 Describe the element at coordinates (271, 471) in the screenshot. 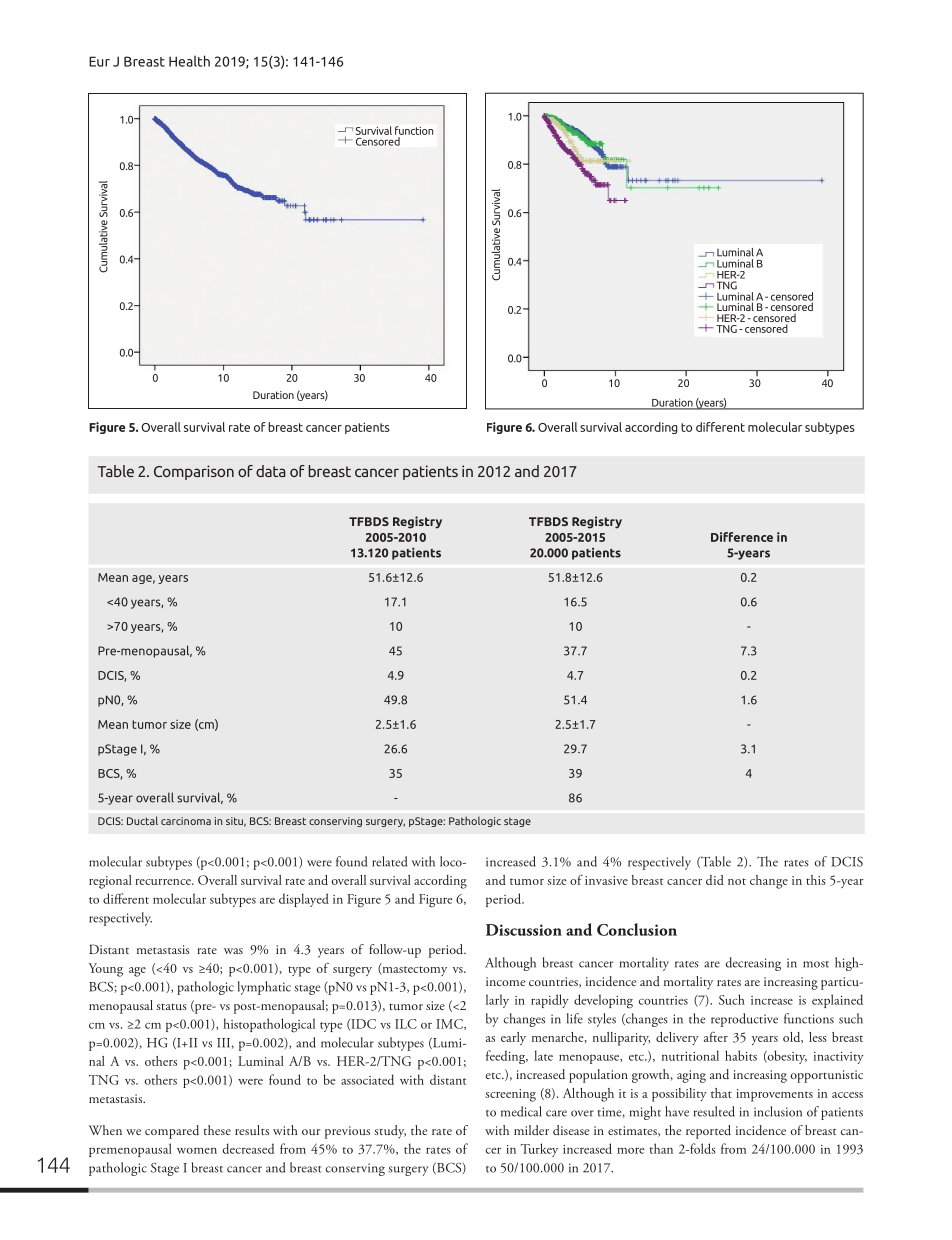

I see `data` at that location.
